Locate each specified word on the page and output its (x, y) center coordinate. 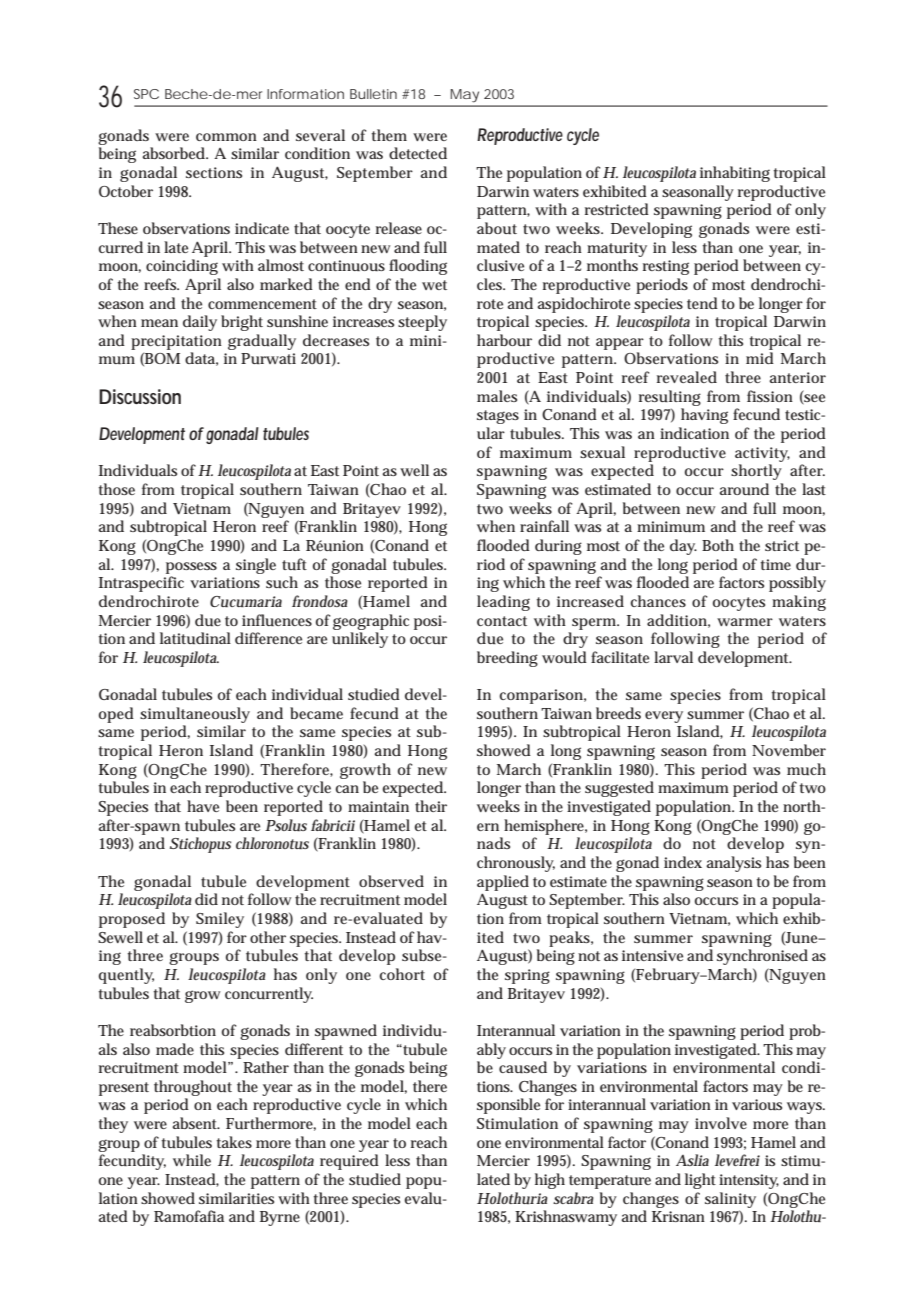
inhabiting (735, 174)
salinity (730, 1200)
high (550, 1181)
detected (418, 153)
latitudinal (195, 638)
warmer (745, 622)
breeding (507, 659)
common (226, 137)
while (192, 1160)
